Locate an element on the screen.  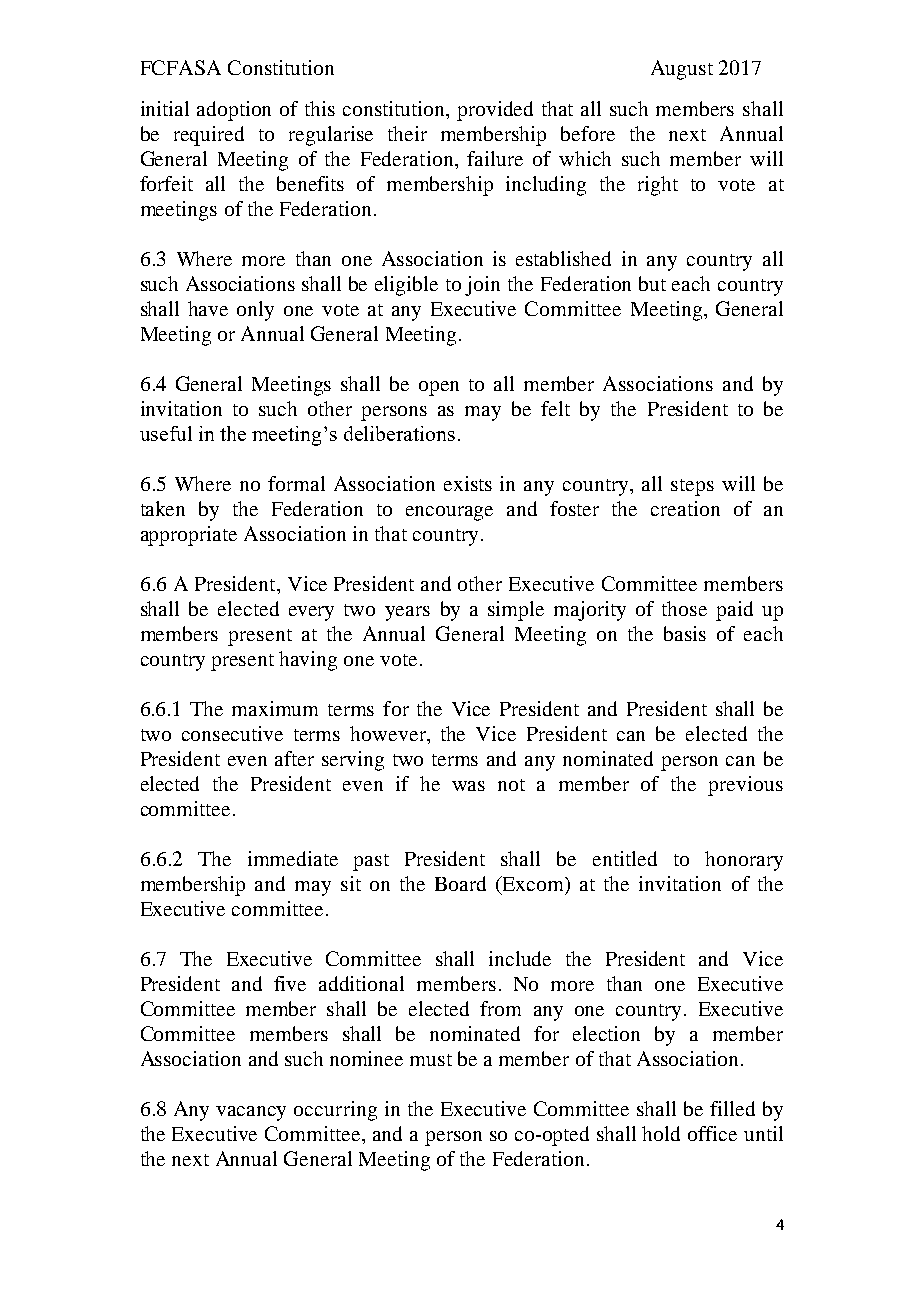
those is located at coordinates (684, 608).
